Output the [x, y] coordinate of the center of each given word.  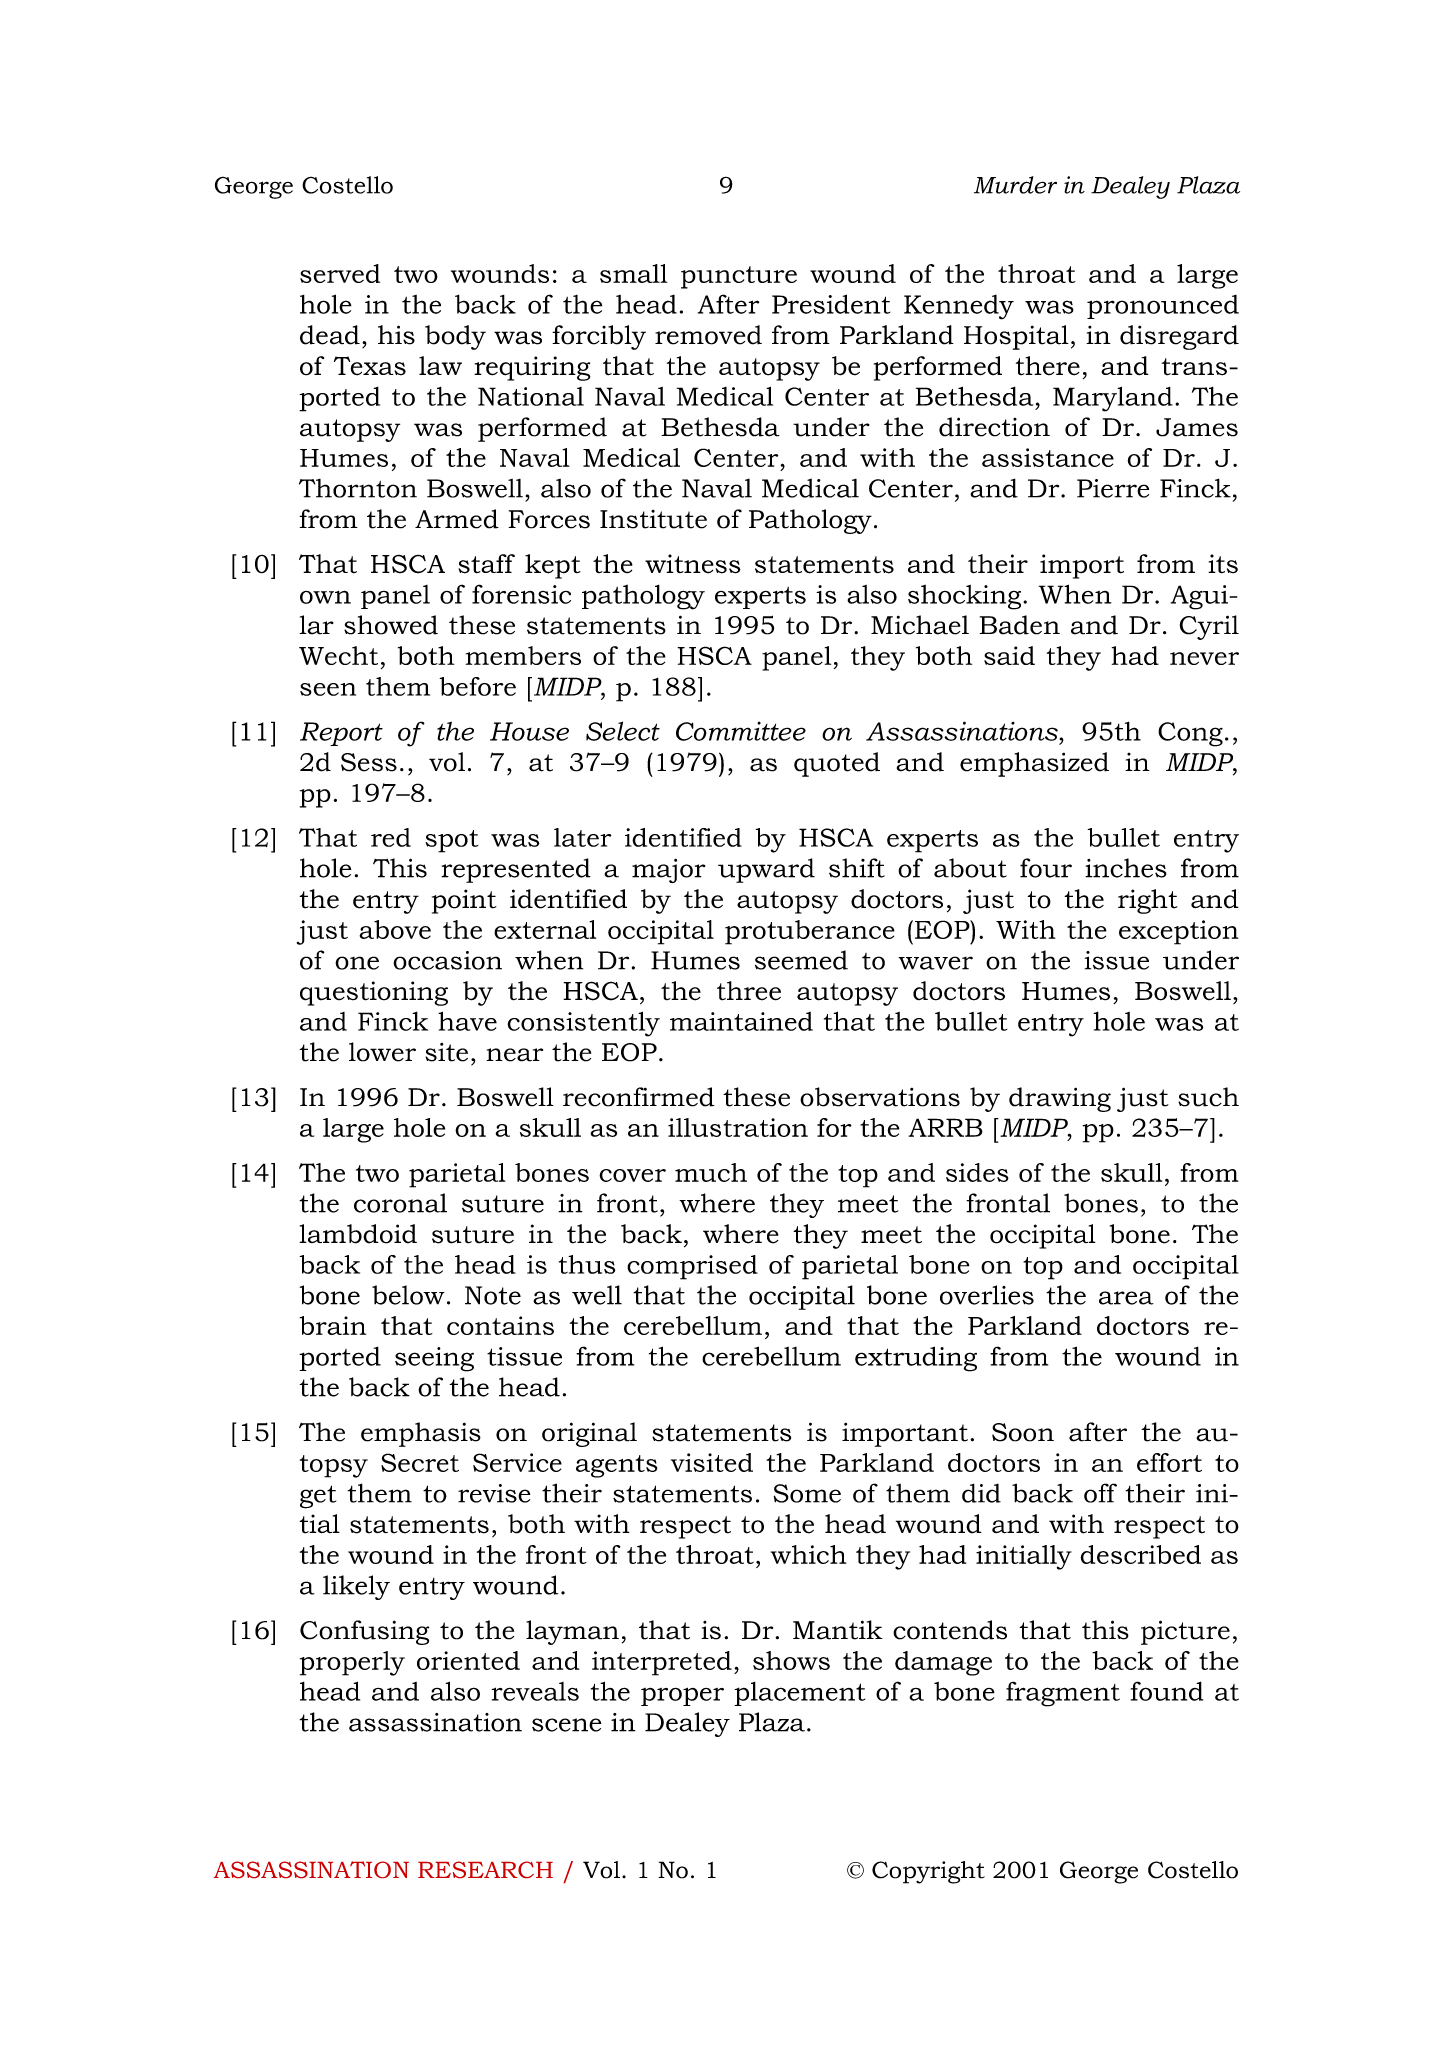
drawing [1060, 1099]
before [477, 686]
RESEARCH [485, 1869]
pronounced [1163, 307]
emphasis [421, 1434]
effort [1169, 1462]
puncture [739, 277]
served [340, 273]
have [467, 1021]
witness [693, 564]
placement [799, 1693]
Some [807, 1493]
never [1204, 658]
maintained [741, 1021]
